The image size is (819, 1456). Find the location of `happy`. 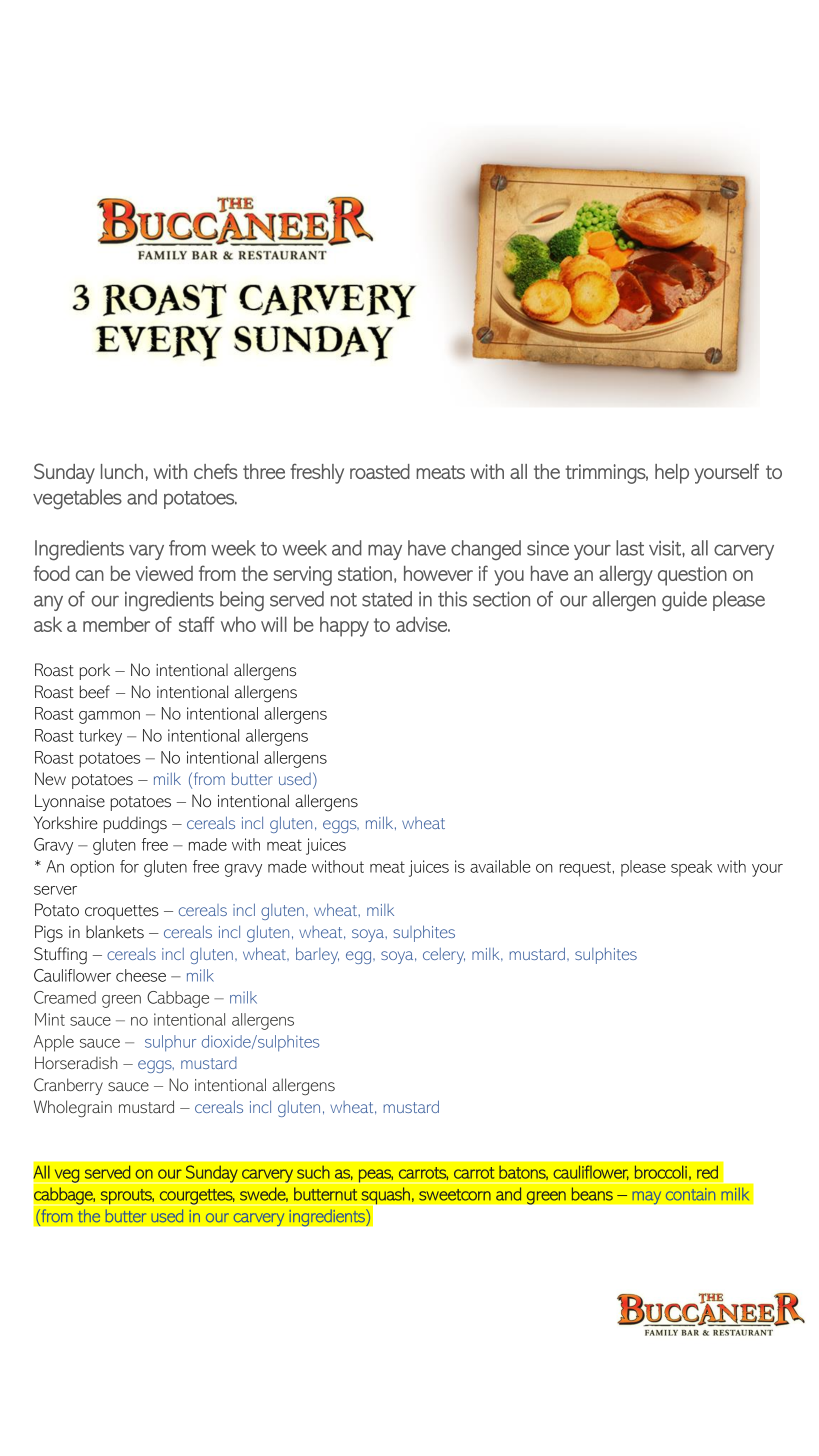

happy is located at coordinates (344, 627).
